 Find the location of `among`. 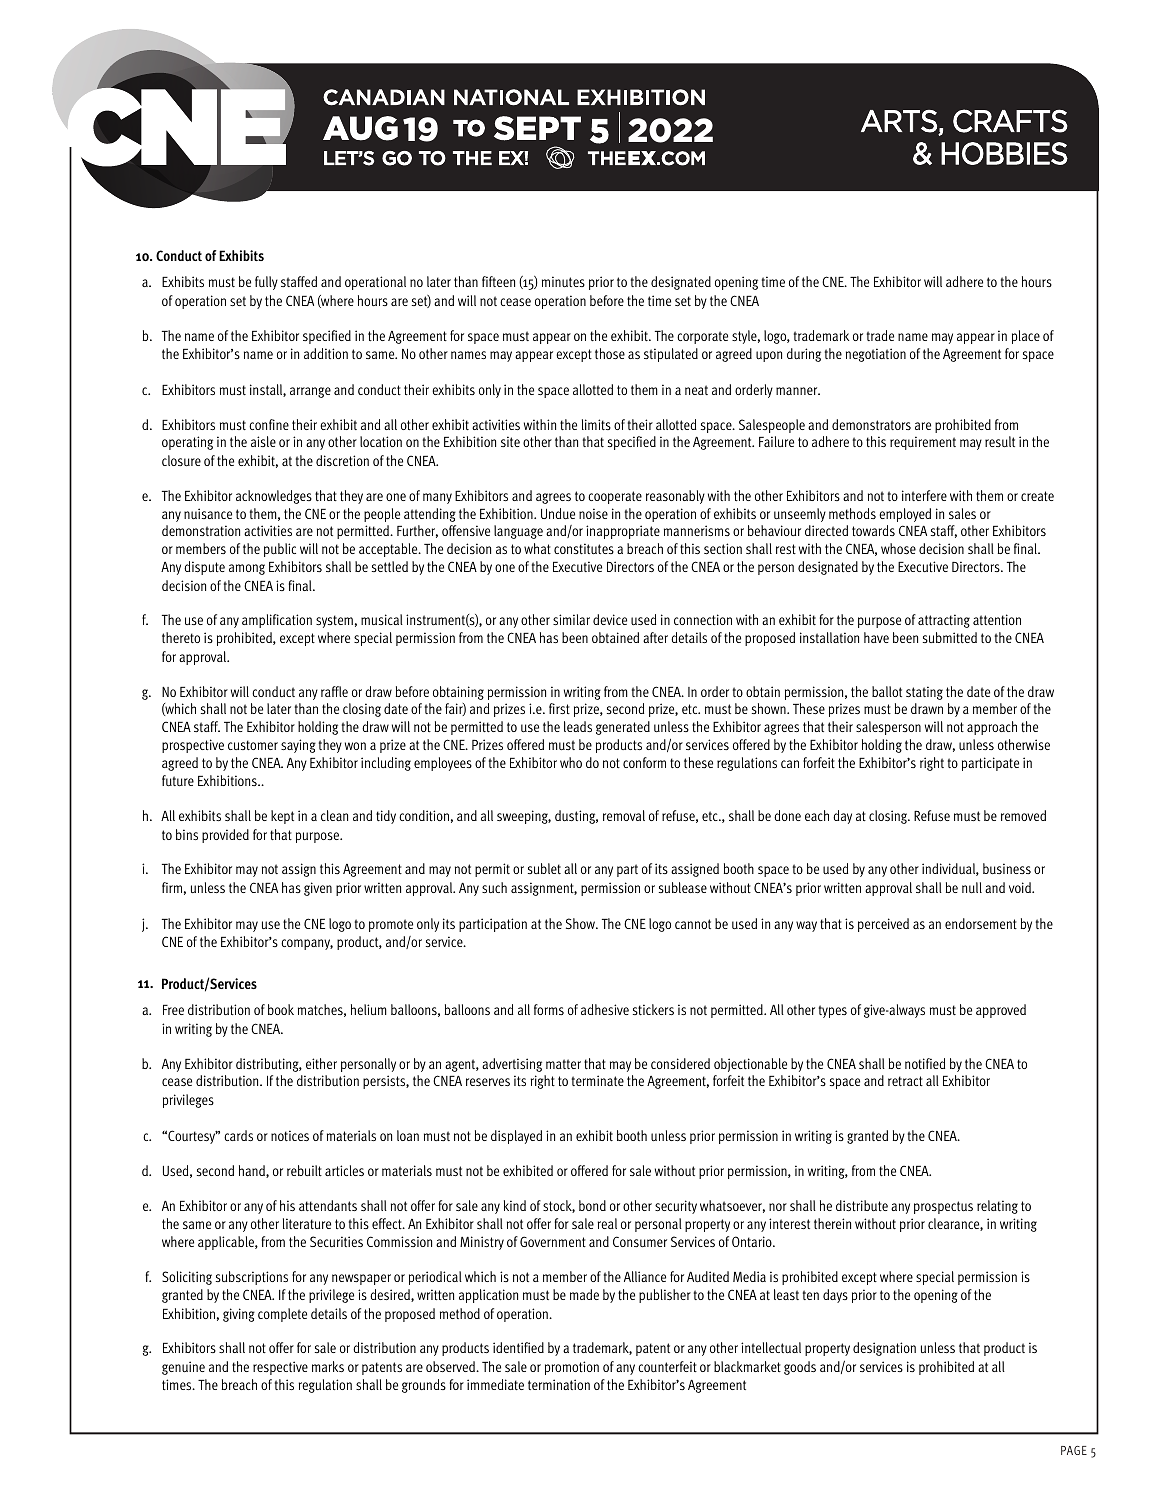

among is located at coordinates (247, 569).
